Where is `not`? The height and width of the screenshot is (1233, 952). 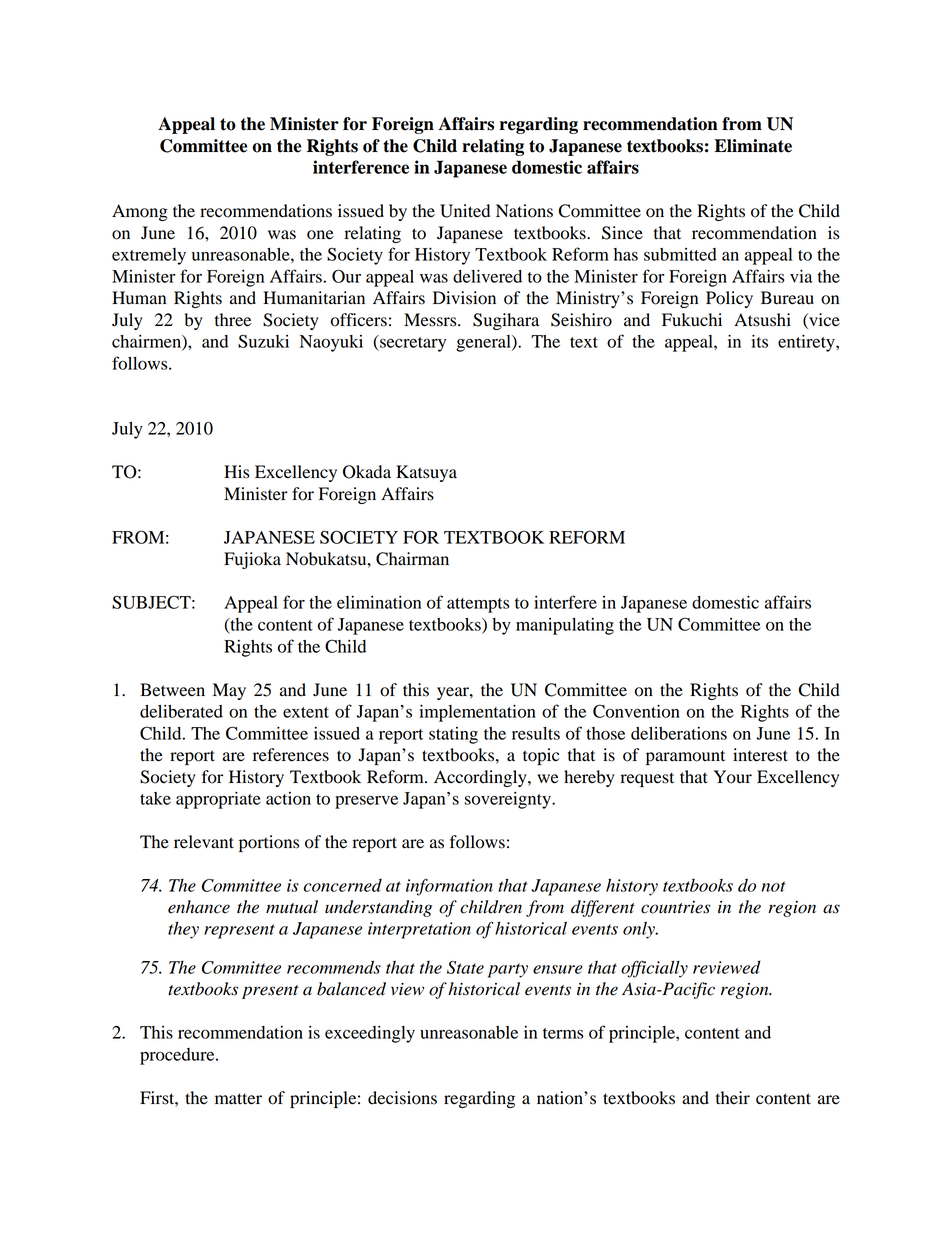
not is located at coordinates (773, 886).
